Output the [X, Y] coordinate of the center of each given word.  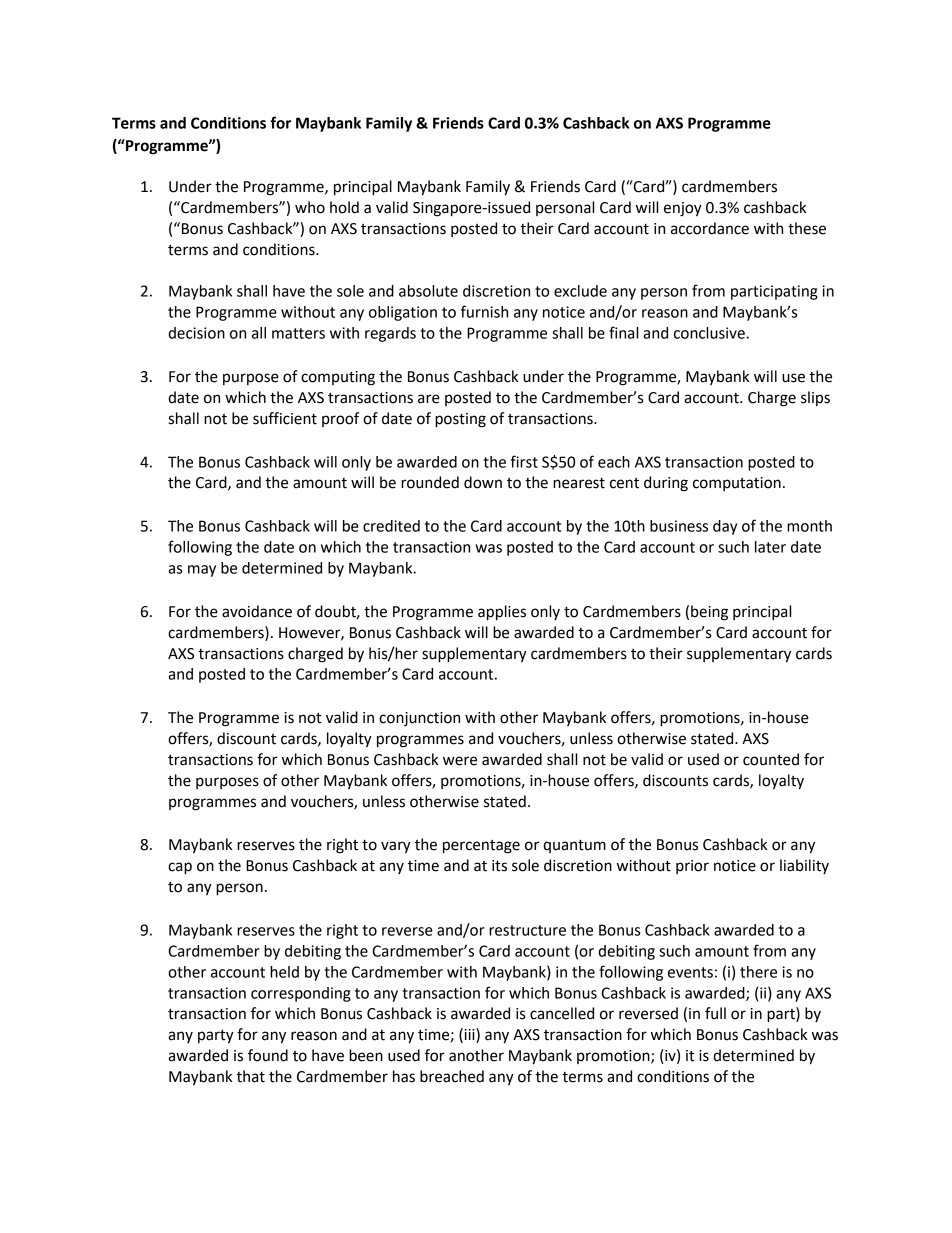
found [268, 1055]
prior [692, 867]
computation [737, 484]
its [499, 866]
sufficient [285, 418]
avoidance [257, 611]
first [524, 461]
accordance [710, 228]
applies [502, 613]
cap [180, 868]
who [310, 207]
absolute [428, 291]
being [709, 613]
